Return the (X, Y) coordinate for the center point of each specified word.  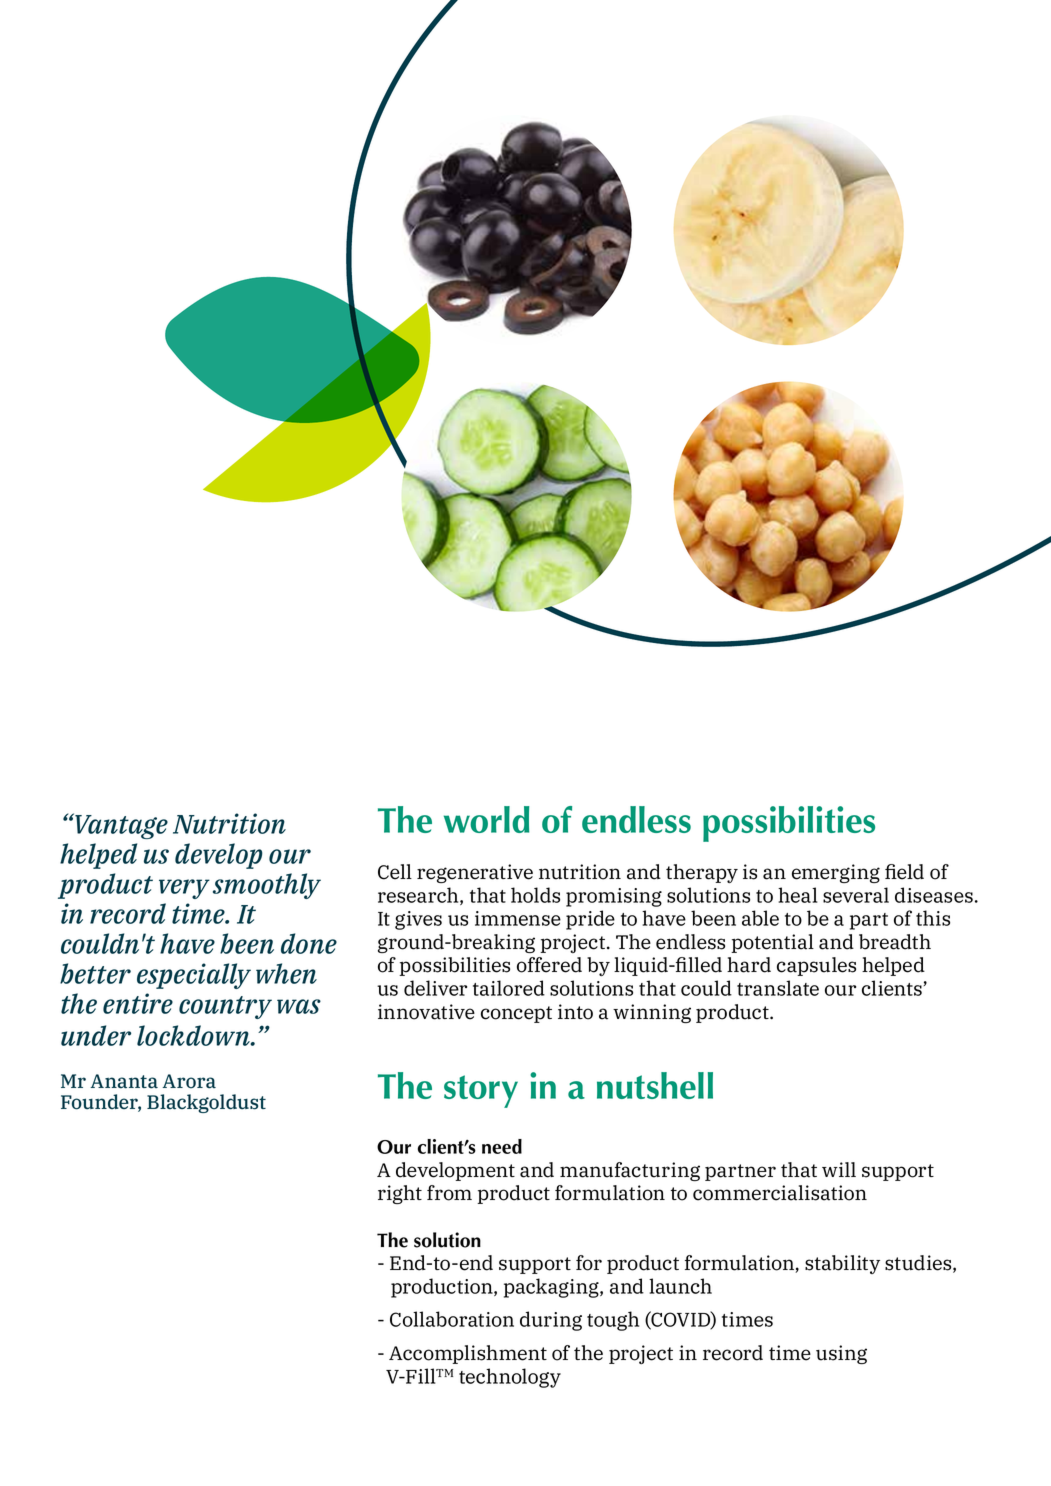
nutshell (655, 1085)
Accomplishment (468, 1354)
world (486, 819)
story (481, 1091)
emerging (836, 873)
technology (510, 1378)
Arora (189, 1081)
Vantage (120, 826)
